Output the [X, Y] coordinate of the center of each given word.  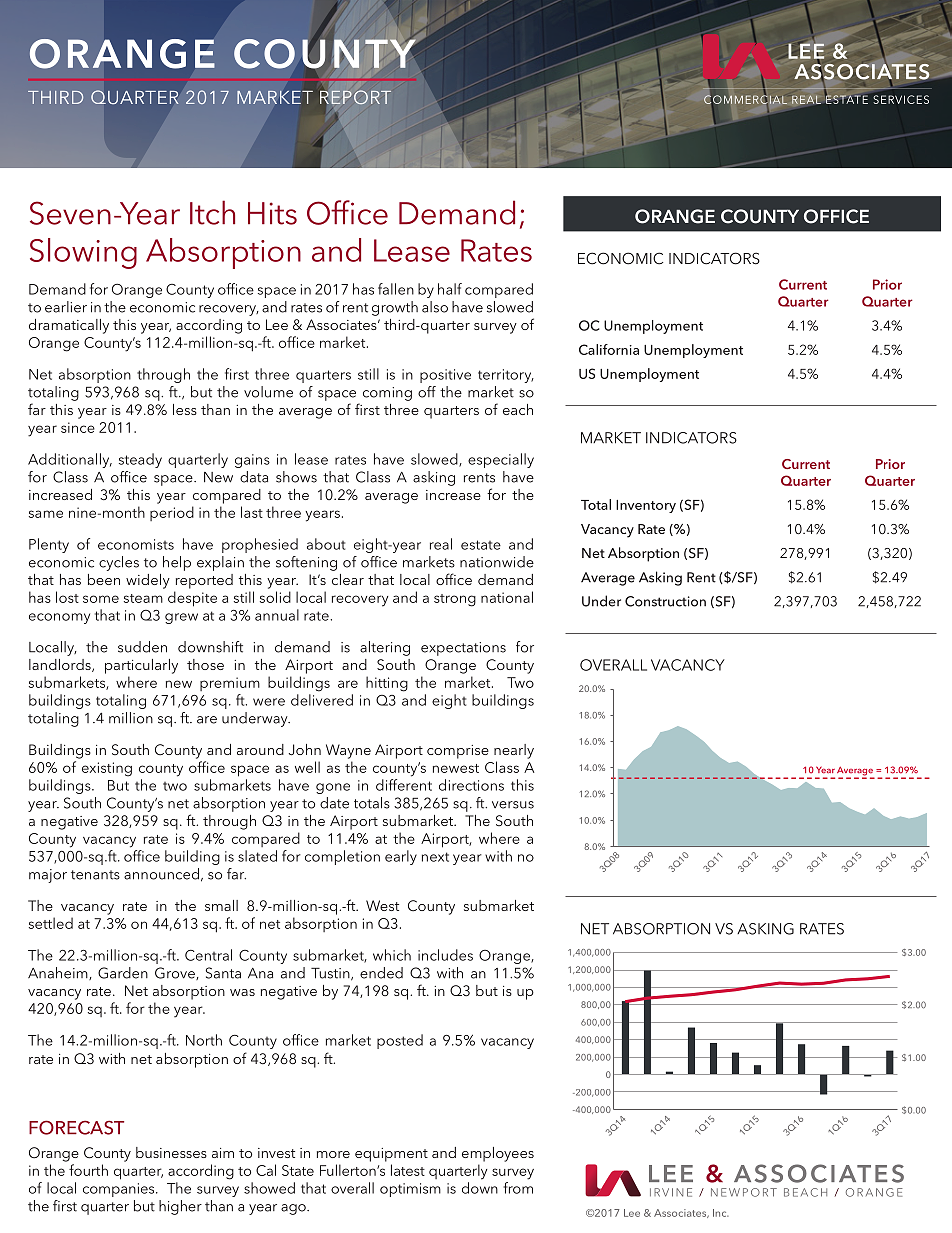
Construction [665, 601]
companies [120, 1190]
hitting [387, 684]
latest [408, 1170]
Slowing [83, 253]
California [609, 349]
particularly [141, 666]
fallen [396, 289]
